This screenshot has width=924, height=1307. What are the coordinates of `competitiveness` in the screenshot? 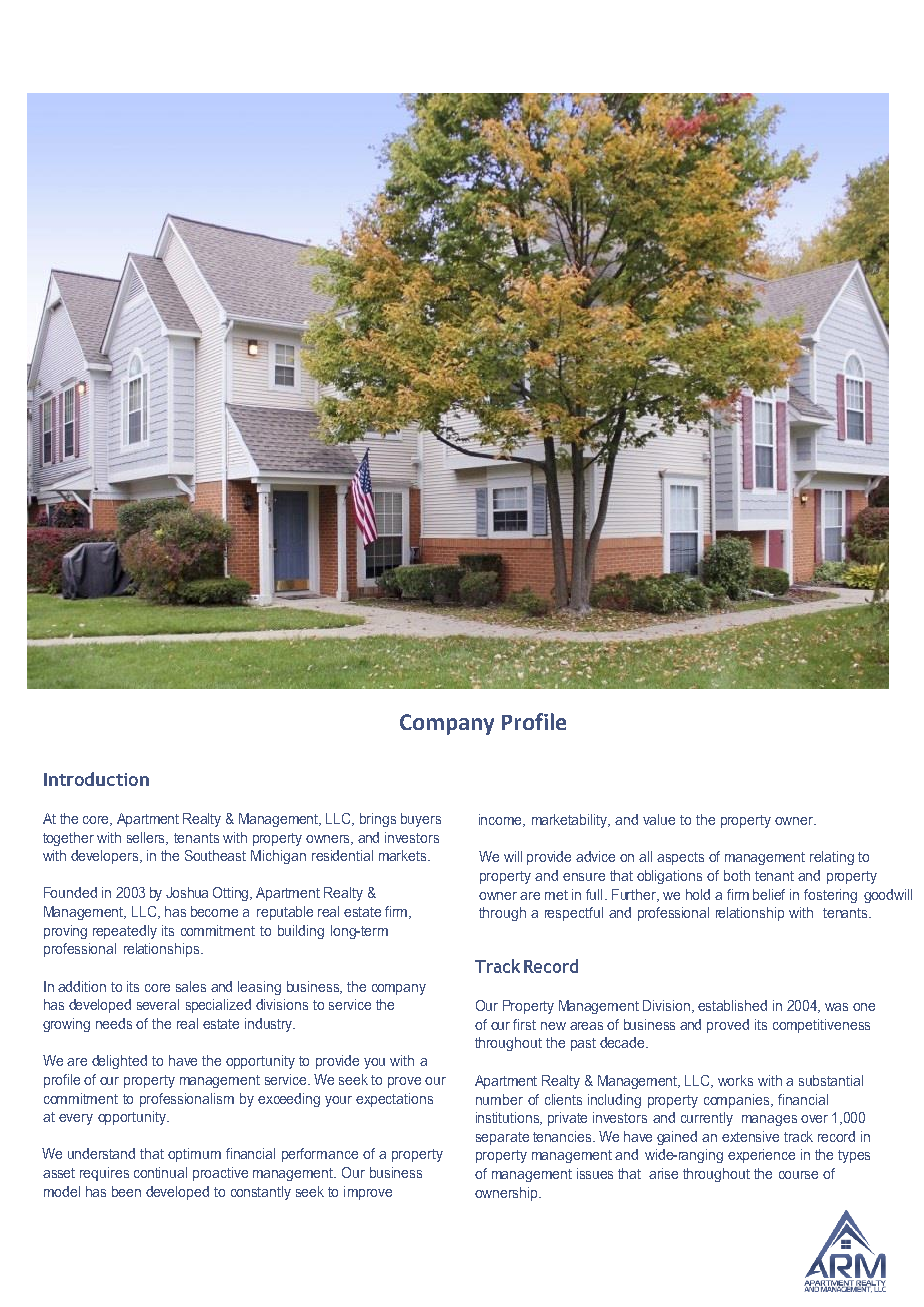 It's located at (821, 1026).
